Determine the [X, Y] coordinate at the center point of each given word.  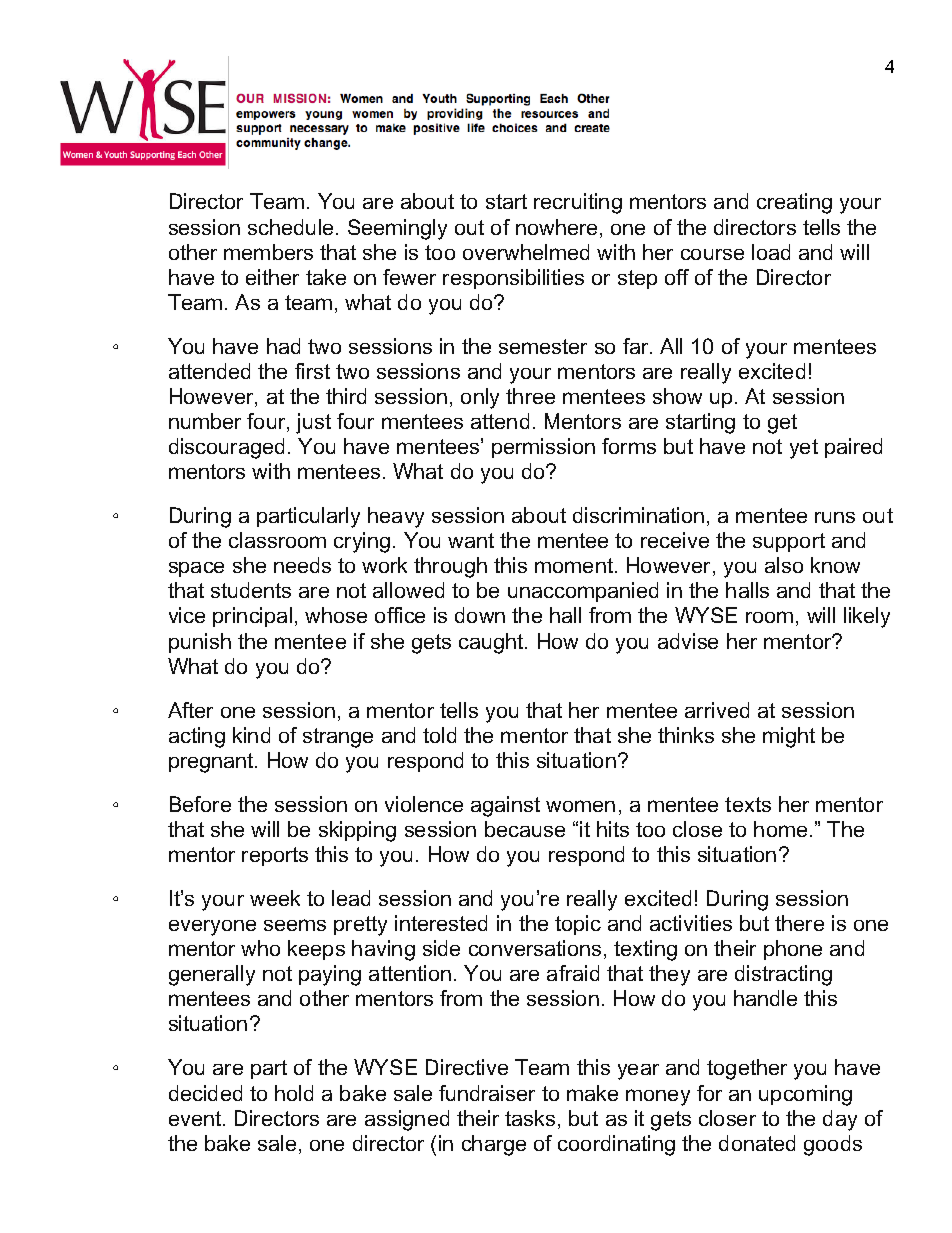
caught [492, 643]
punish [200, 643]
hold [294, 1093]
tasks [530, 1118]
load [771, 252]
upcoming [805, 1095]
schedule [290, 227]
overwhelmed [526, 252]
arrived [717, 710]
